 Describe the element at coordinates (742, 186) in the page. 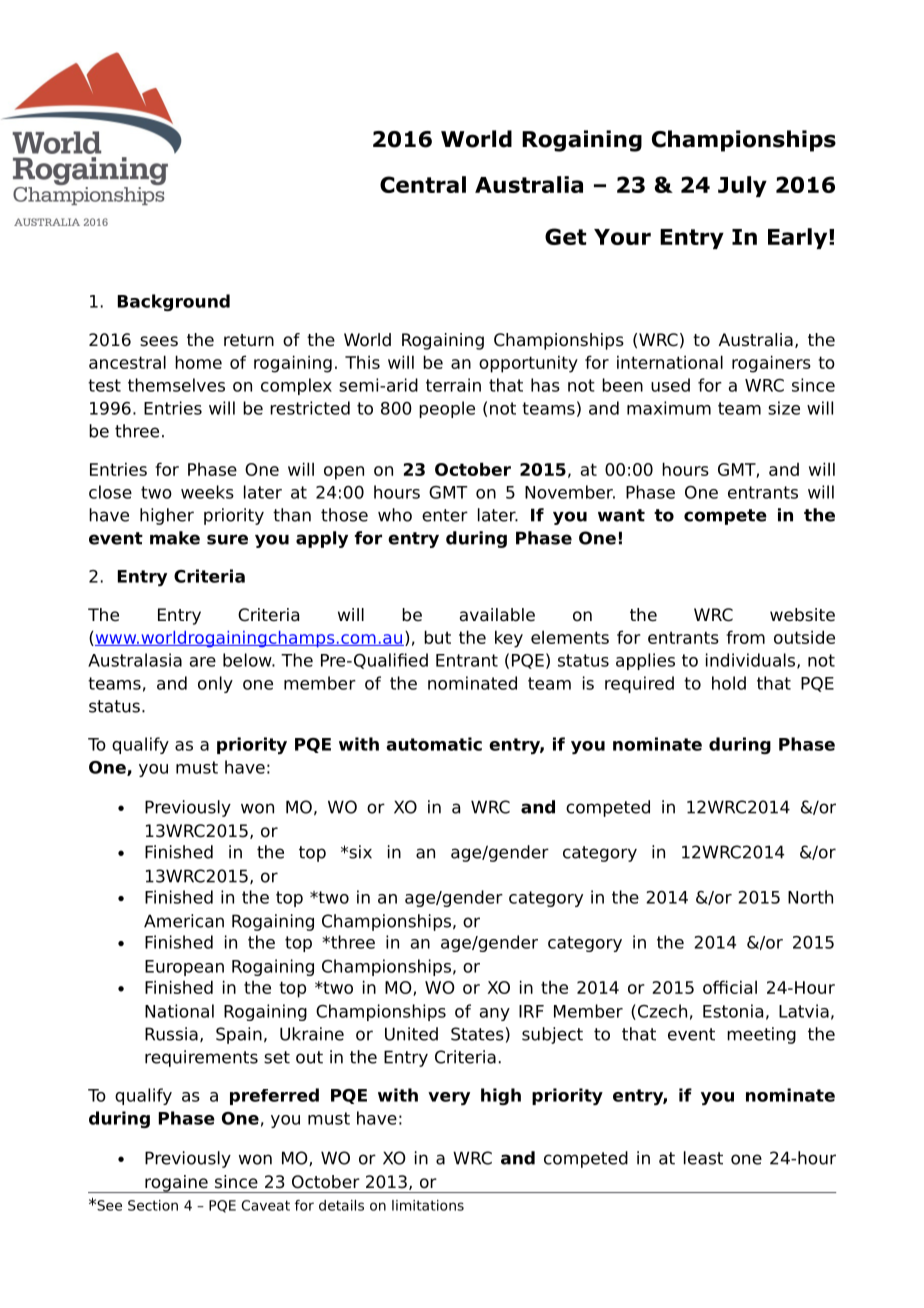

I see `July` at that location.
